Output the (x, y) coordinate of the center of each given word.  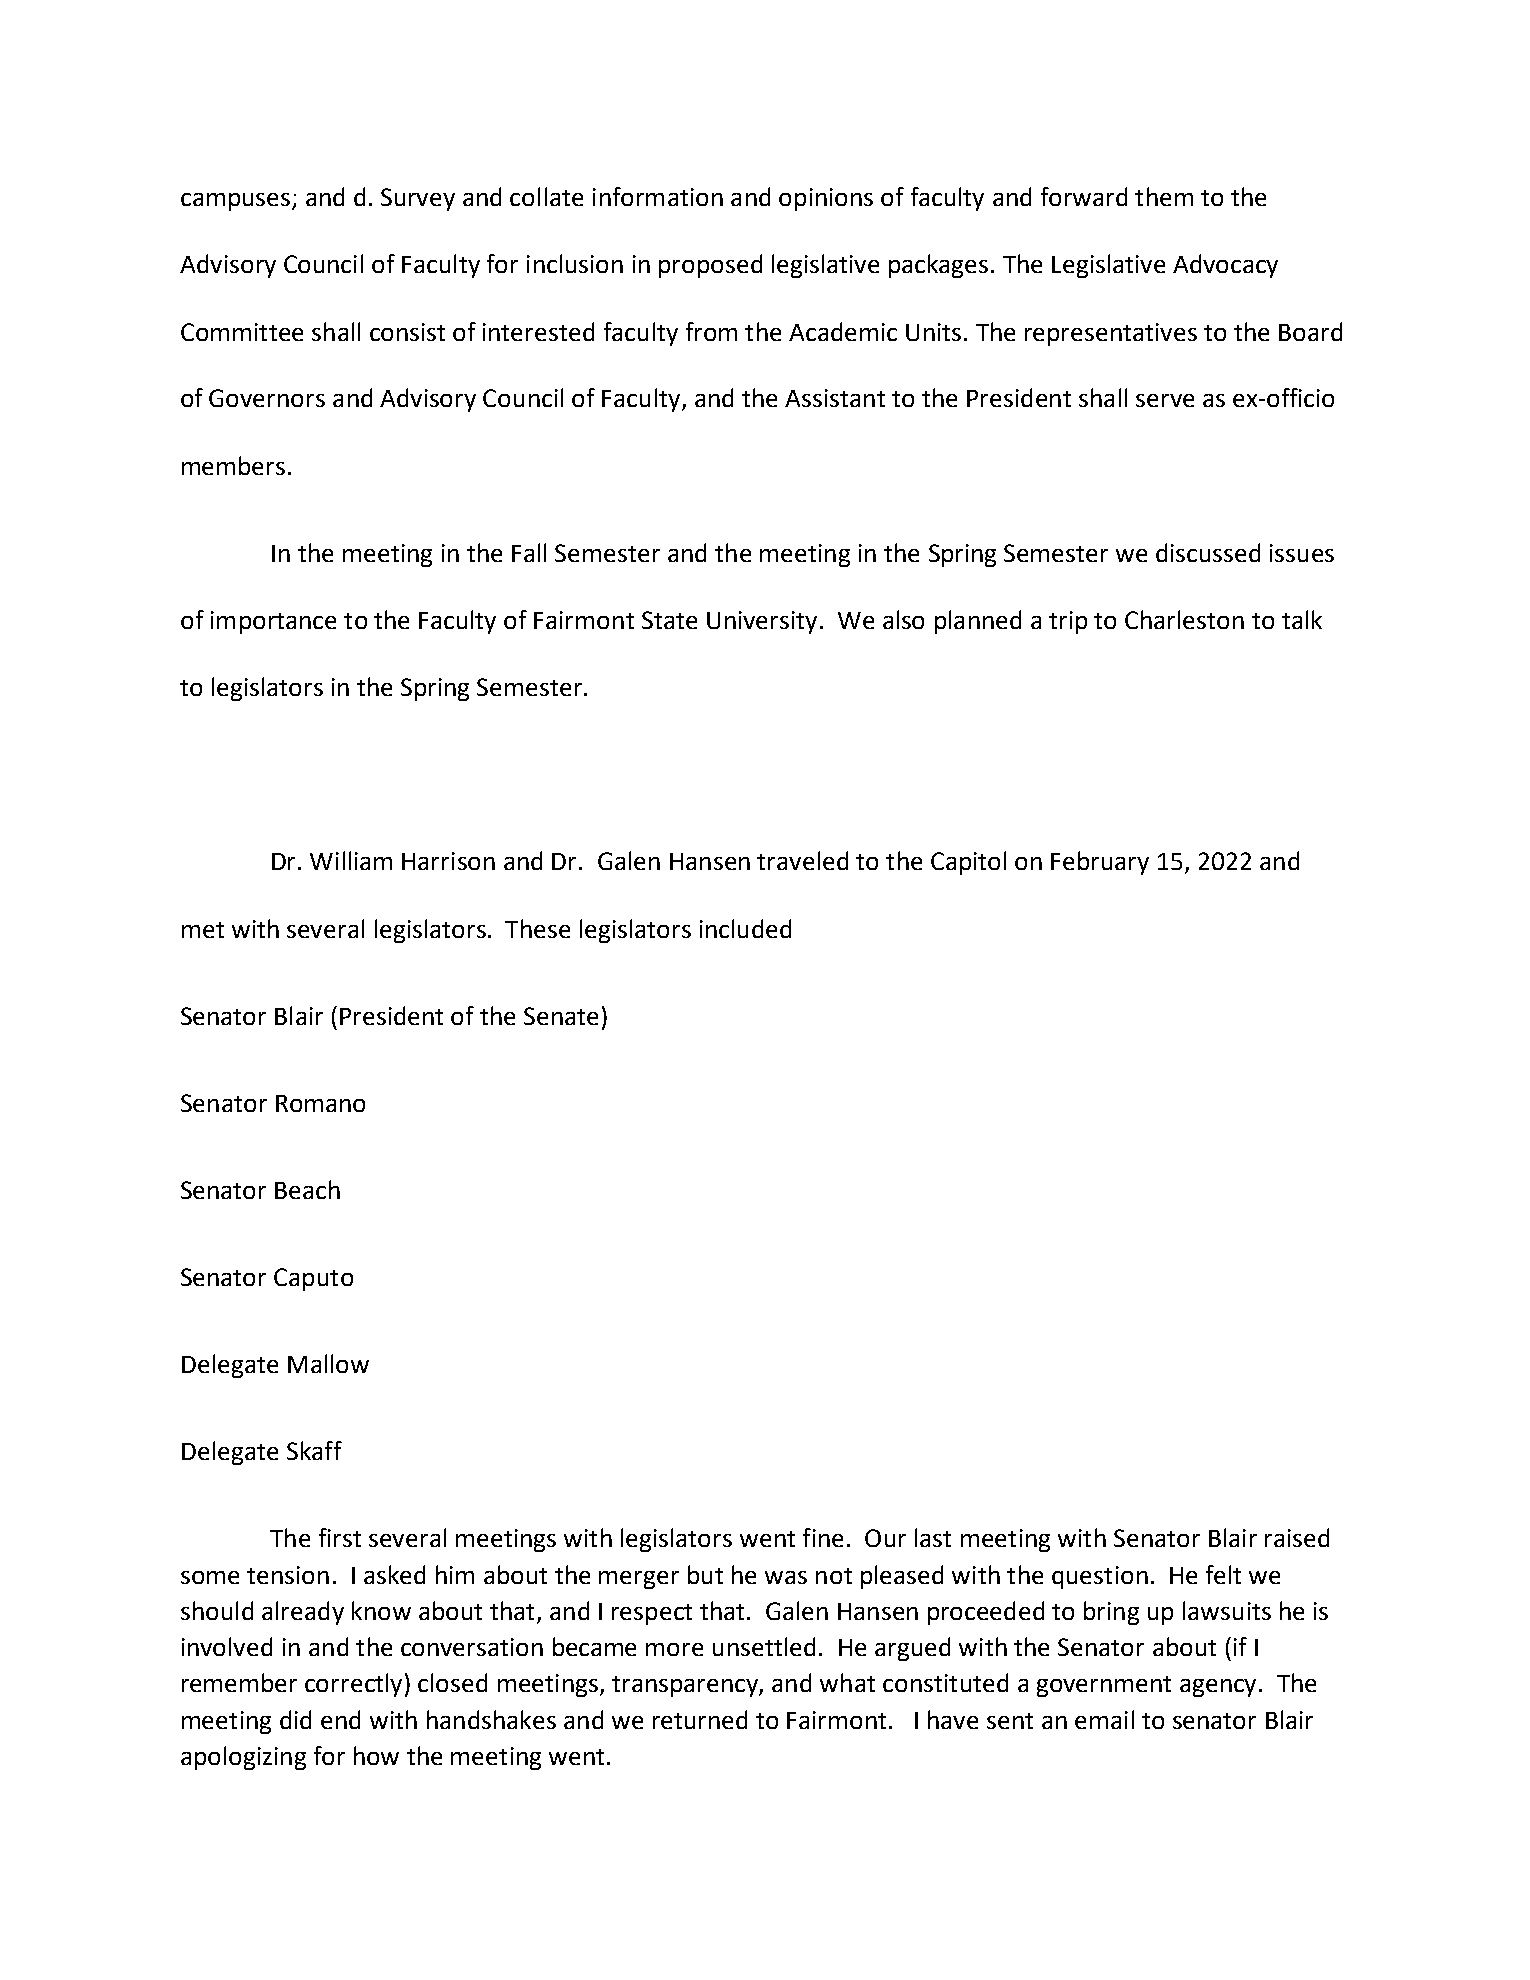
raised (1297, 1537)
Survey (418, 199)
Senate (561, 1016)
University (762, 622)
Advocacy (1225, 266)
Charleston (1184, 619)
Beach (307, 1189)
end (340, 1719)
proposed (710, 266)
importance (273, 622)
